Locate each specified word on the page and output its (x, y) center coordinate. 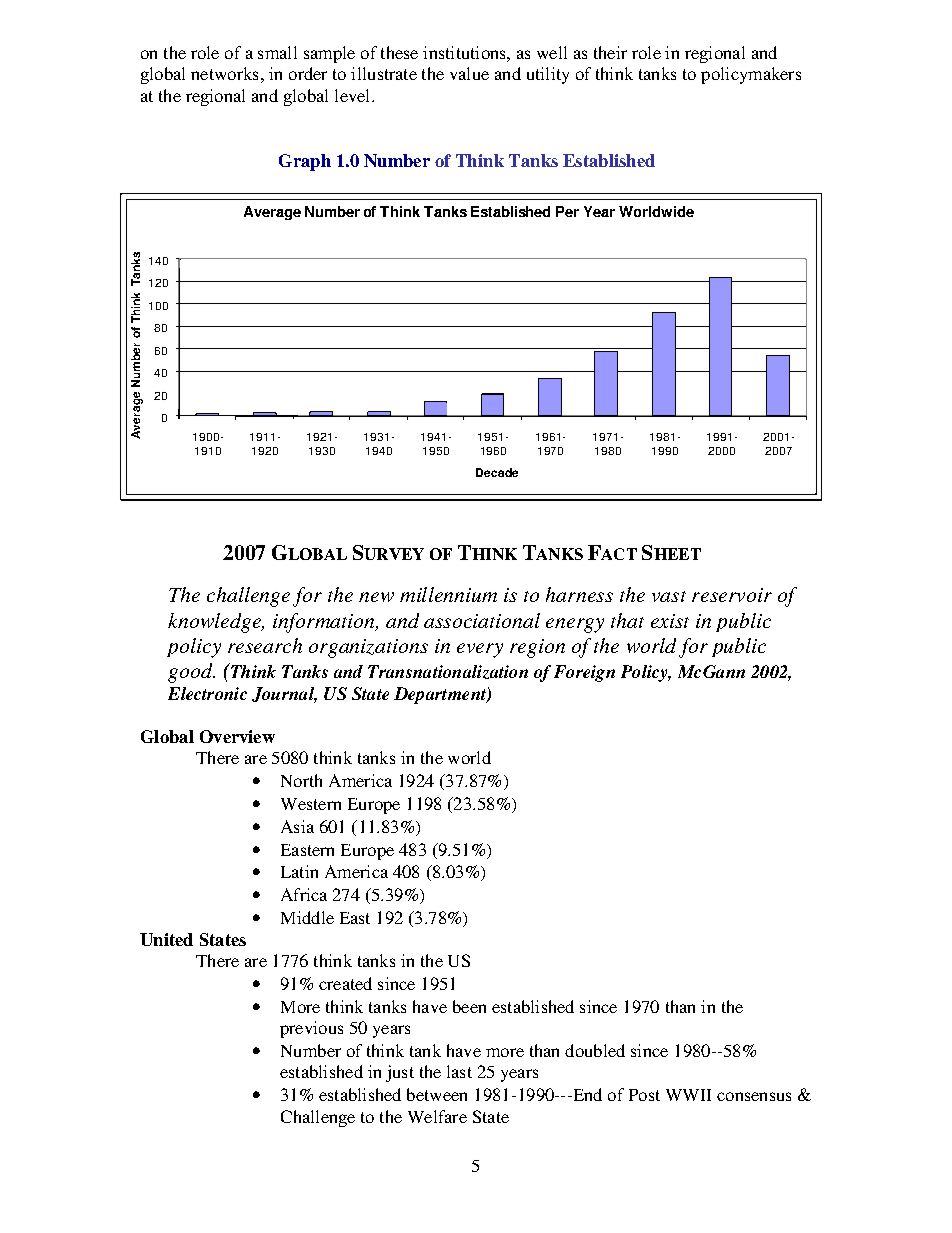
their (610, 52)
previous (311, 1029)
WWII (688, 1095)
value (469, 73)
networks (224, 73)
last (459, 1071)
